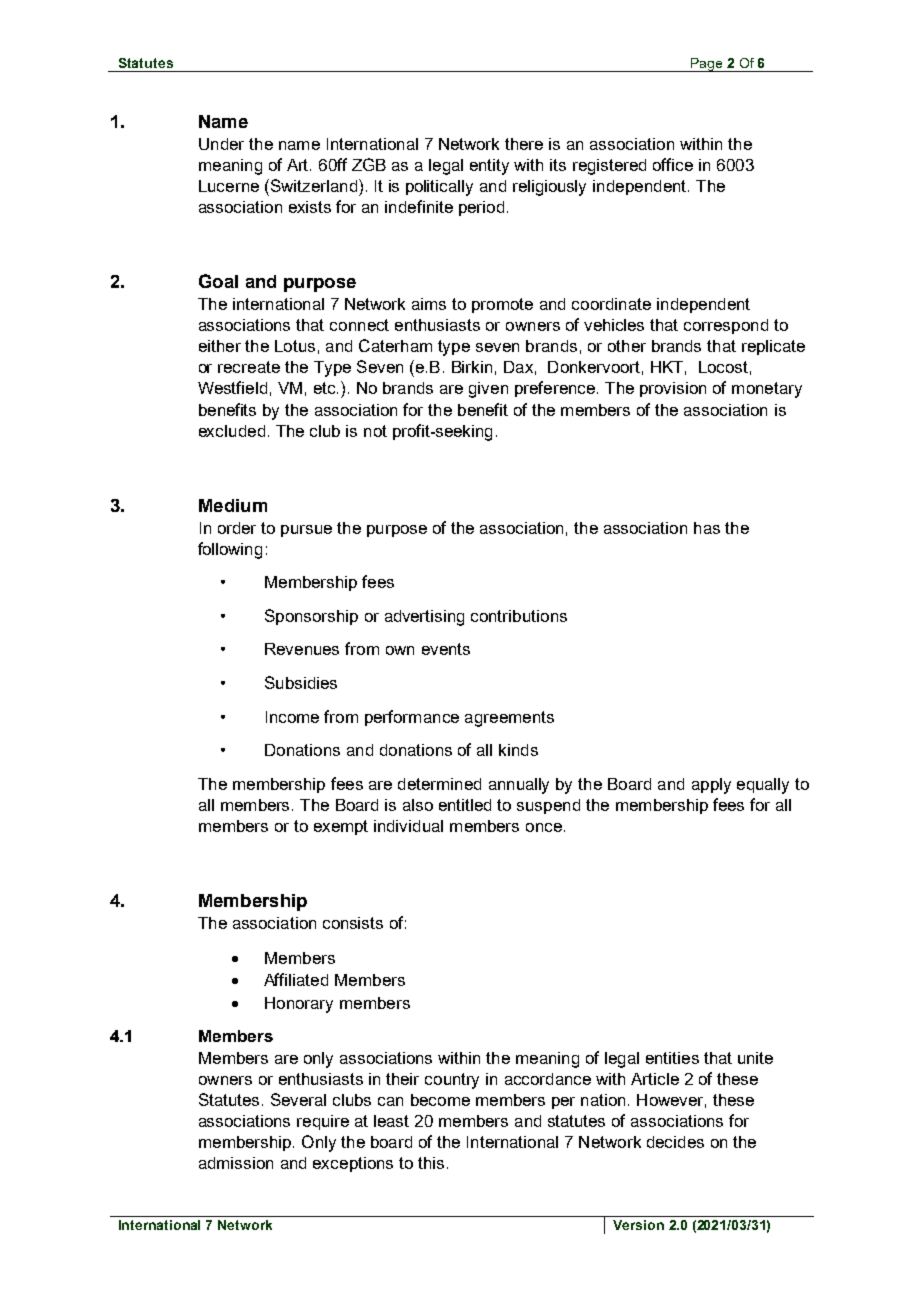 The height and width of the image is (1308, 924). What do you see at coordinates (236, 1163) in the image?
I see `admission` at bounding box center [236, 1163].
